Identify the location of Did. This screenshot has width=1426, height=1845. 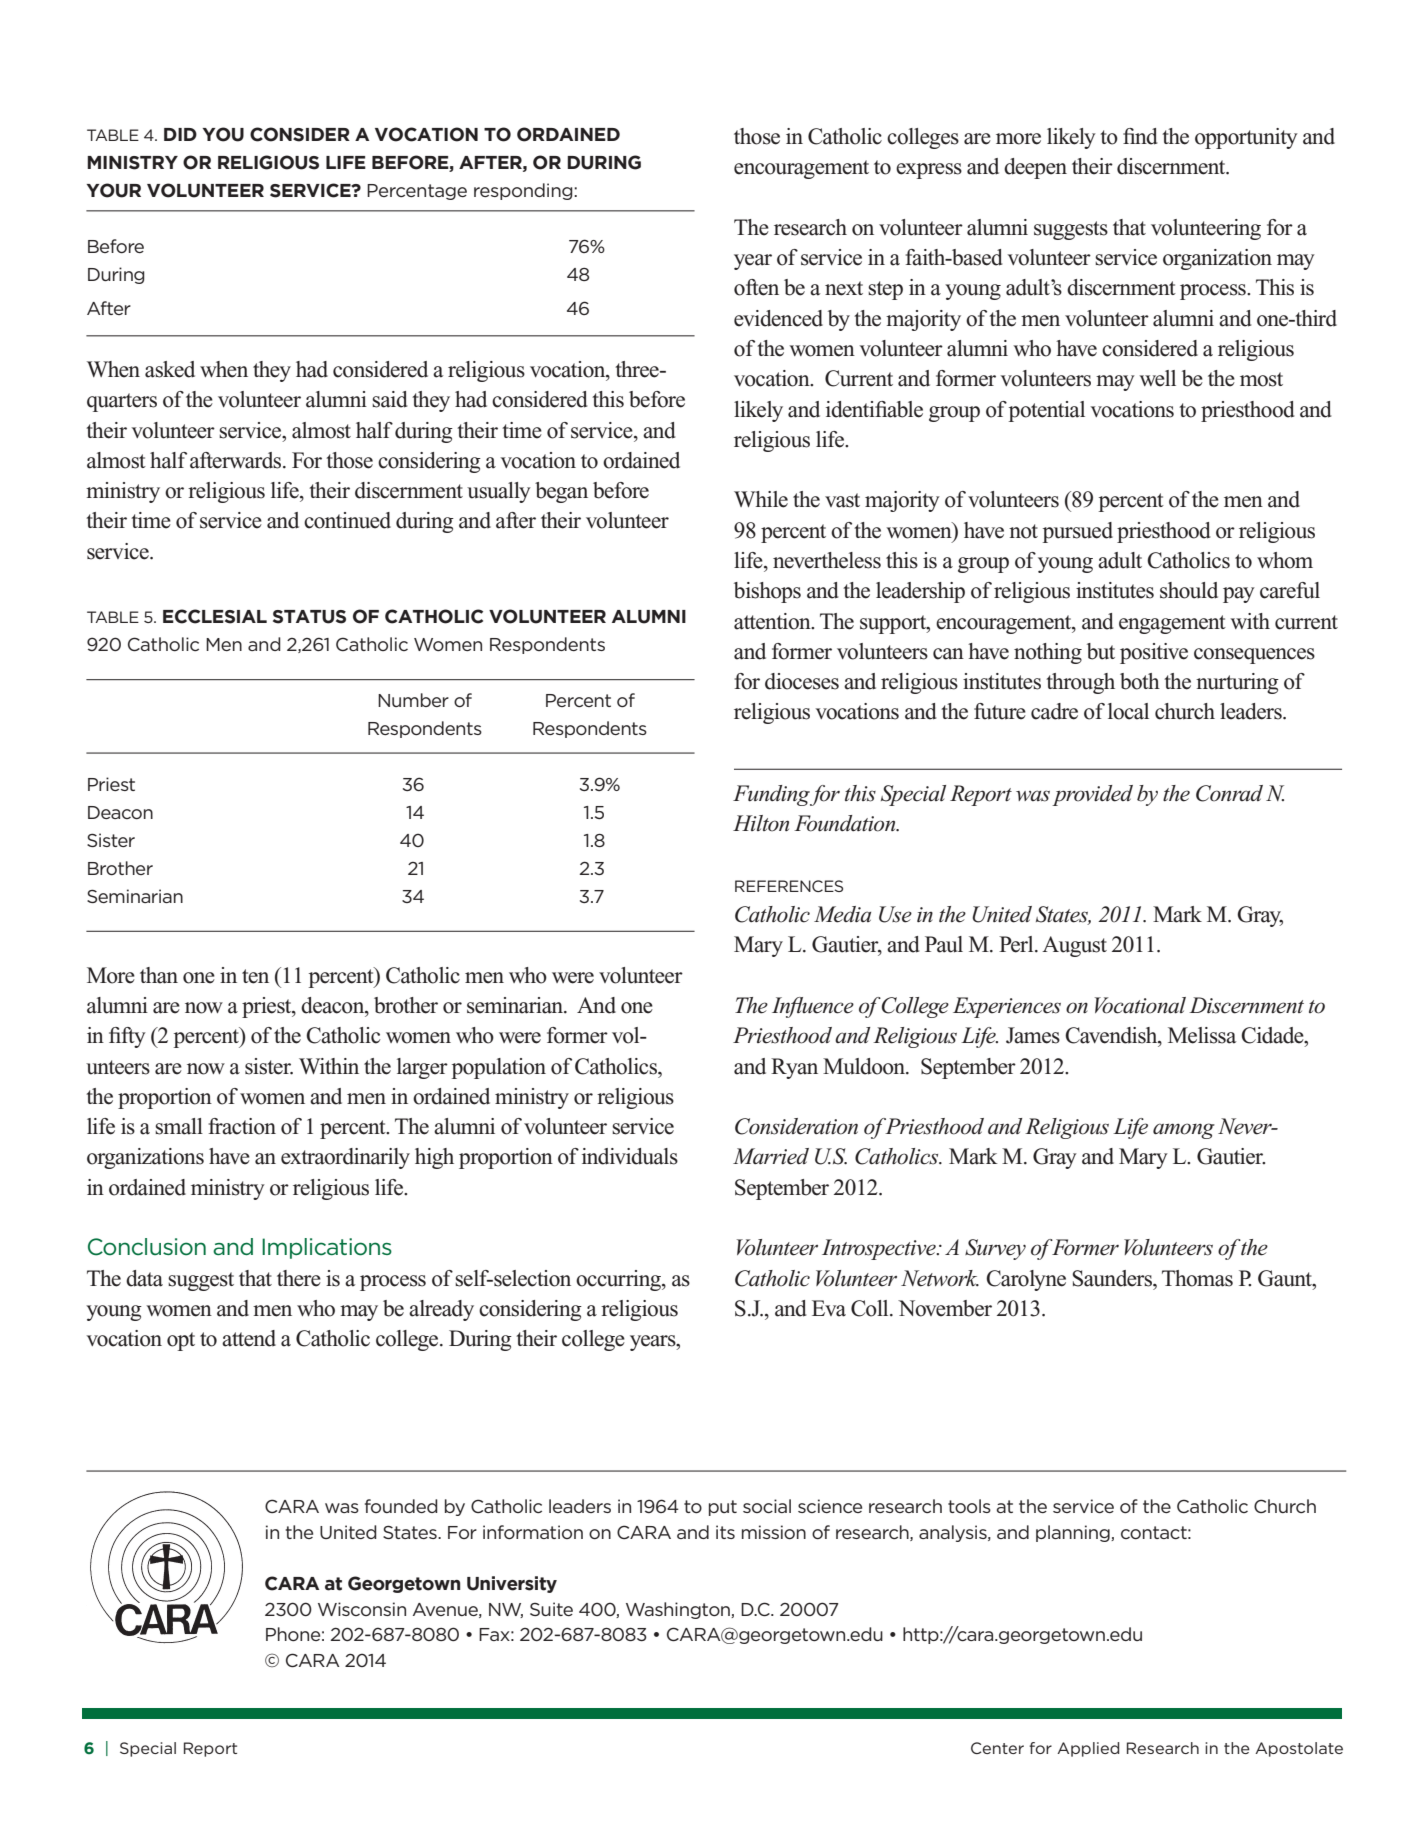
(180, 134).
